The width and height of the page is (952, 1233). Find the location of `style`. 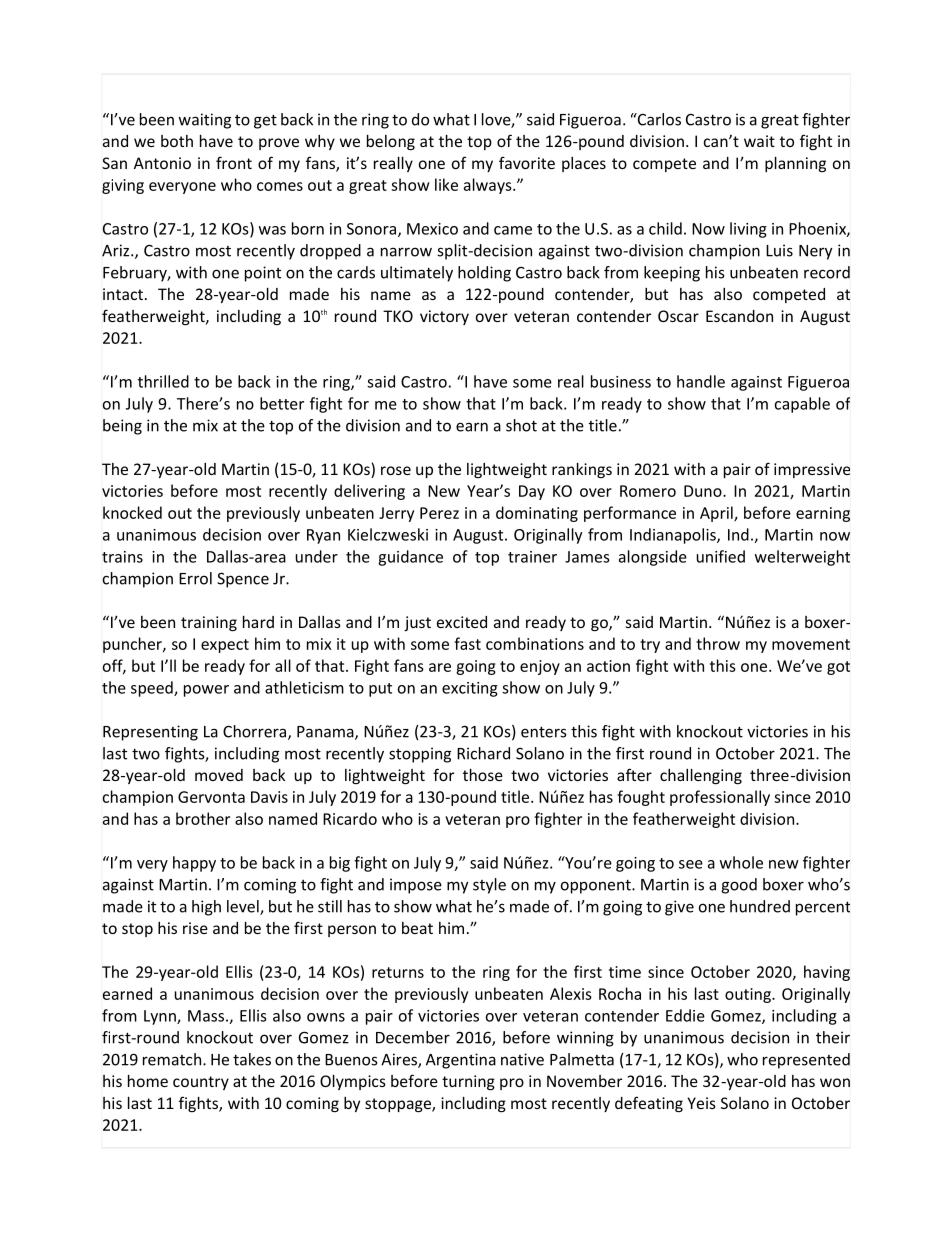

style is located at coordinates (489, 886).
